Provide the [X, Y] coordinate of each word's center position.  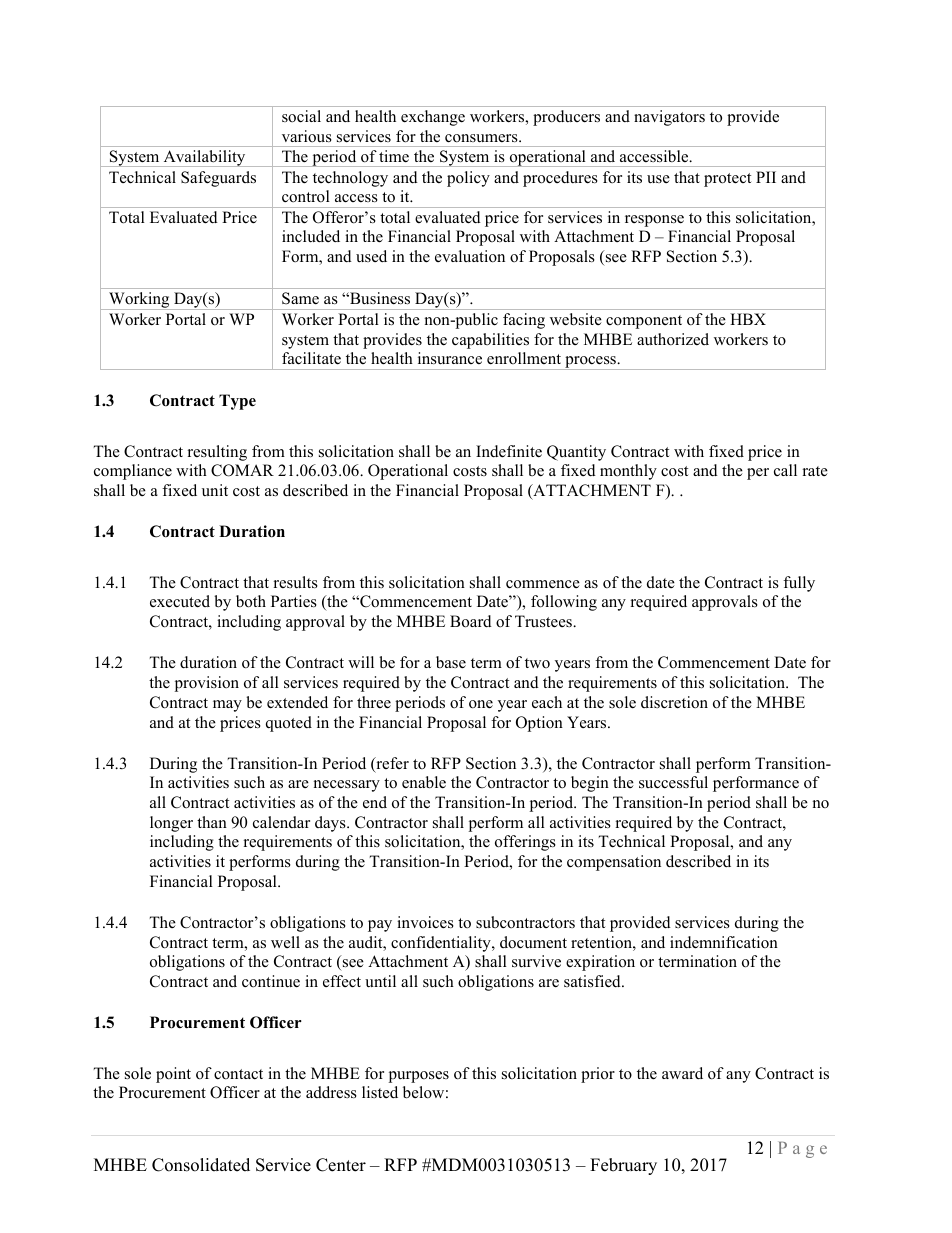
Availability [204, 158]
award [682, 1073]
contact [238, 1074]
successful [673, 782]
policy [468, 179]
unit [215, 490]
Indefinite [509, 451]
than [212, 822]
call [785, 470]
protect [727, 180]
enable [424, 782]
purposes [419, 1077]
